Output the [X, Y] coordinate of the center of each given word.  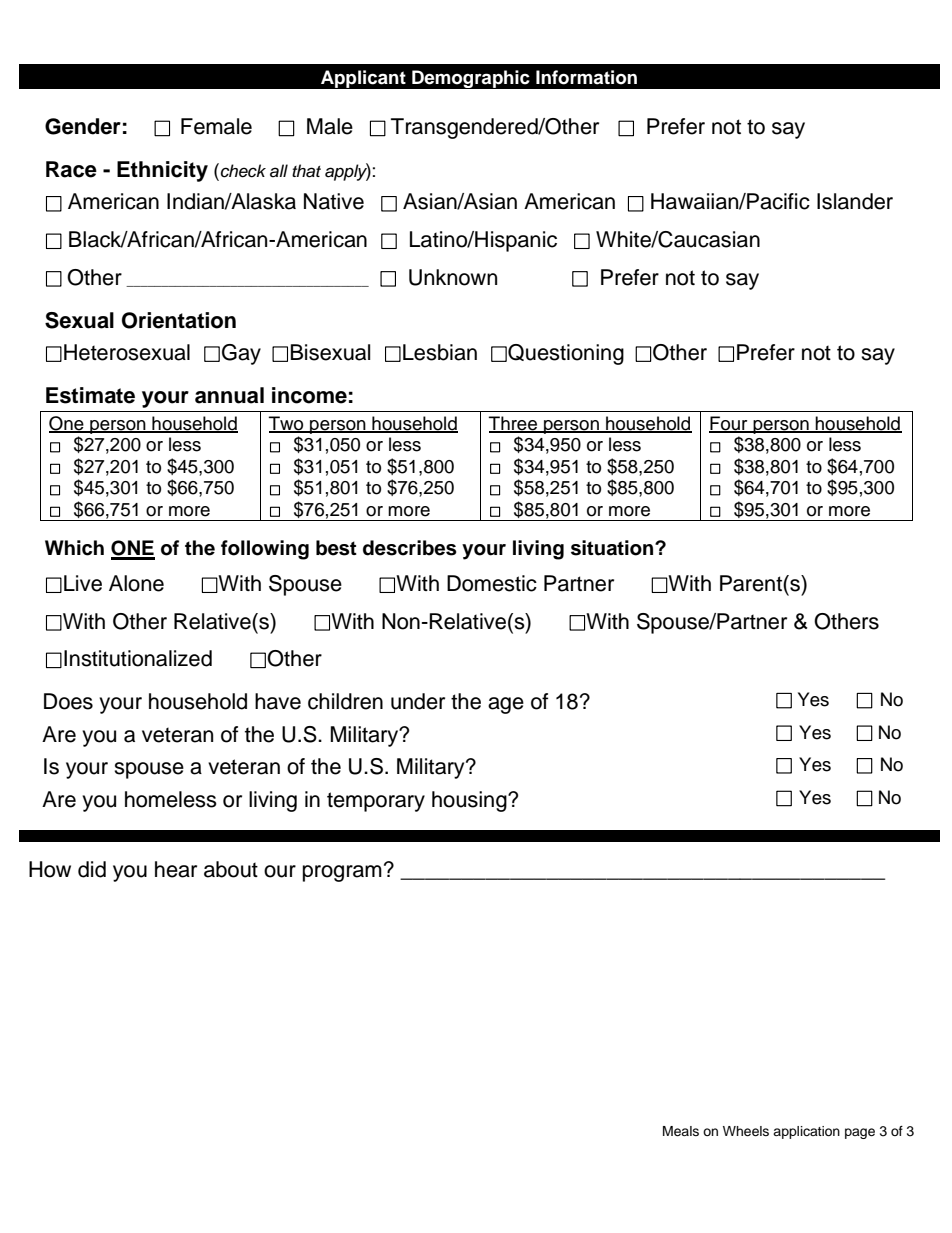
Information [586, 77]
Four [729, 424]
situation [613, 548]
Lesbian [440, 352]
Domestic [492, 583]
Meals [681, 1131]
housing [470, 801]
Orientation [179, 320]
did [92, 869]
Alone [136, 583]
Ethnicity [162, 171]
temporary [376, 802]
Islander [855, 201]
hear [176, 869]
